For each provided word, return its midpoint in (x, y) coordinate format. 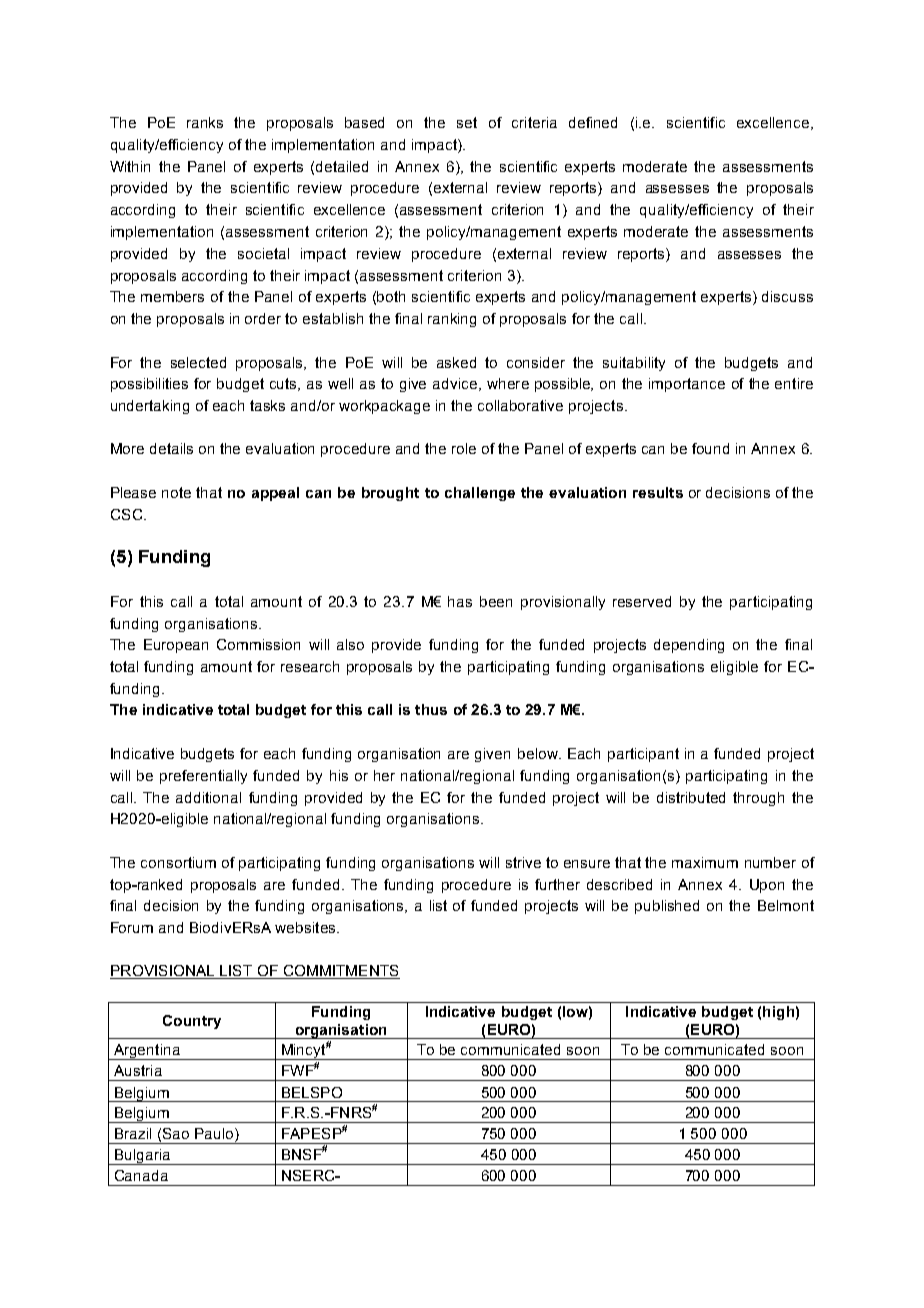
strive (523, 862)
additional (208, 797)
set (467, 122)
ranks (205, 122)
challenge (480, 494)
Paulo (215, 1135)
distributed (691, 797)
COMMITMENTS (340, 972)
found (710, 448)
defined (593, 122)
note (176, 492)
